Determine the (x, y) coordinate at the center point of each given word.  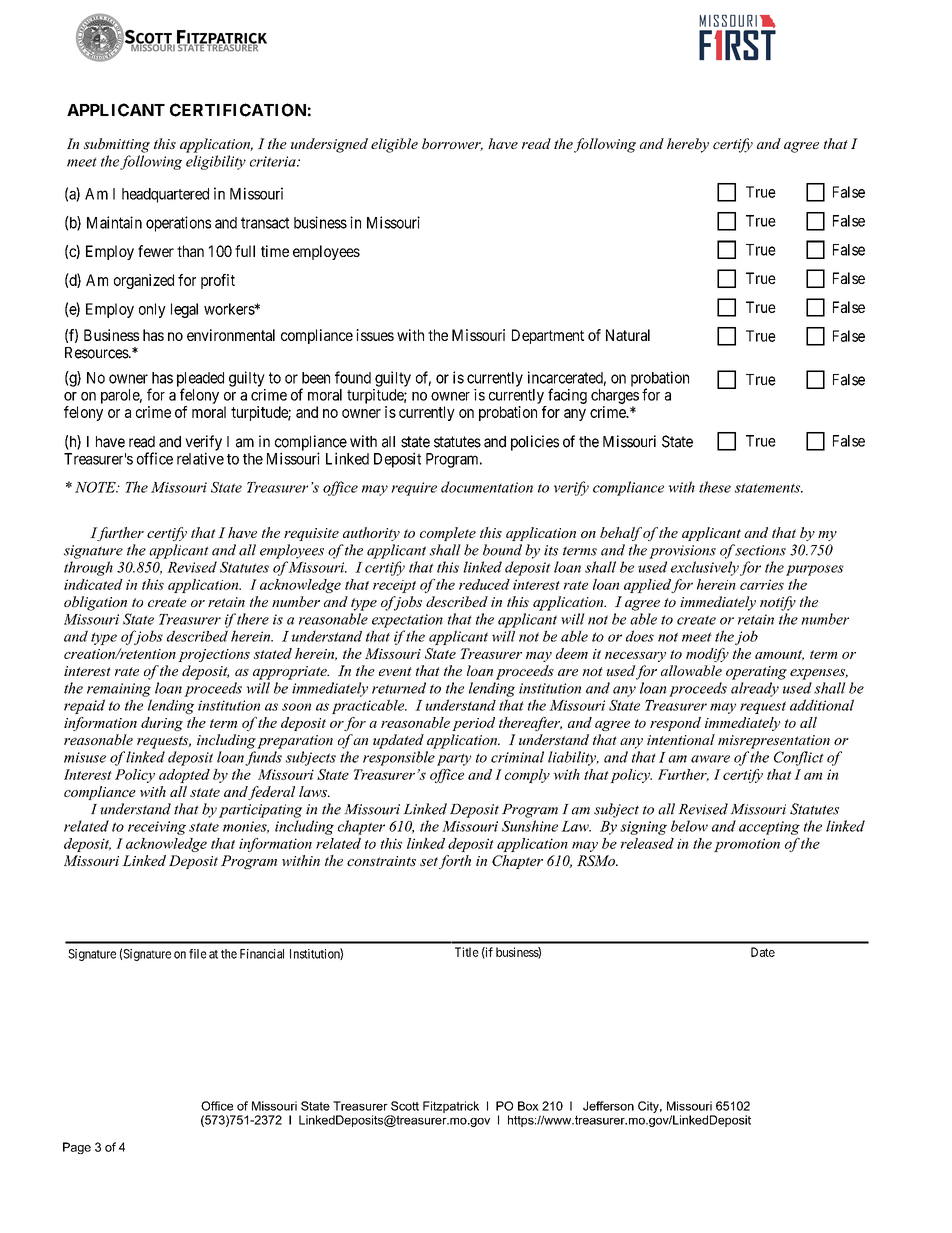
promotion (747, 845)
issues (375, 335)
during (162, 724)
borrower (452, 144)
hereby (688, 145)
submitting (117, 145)
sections (760, 550)
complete (448, 534)
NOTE (96, 487)
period (473, 724)
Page (77, 1148)
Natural (628, 335)
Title (467, 952)
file (198, 954)
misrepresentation (774, 742)
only (152, 310)
